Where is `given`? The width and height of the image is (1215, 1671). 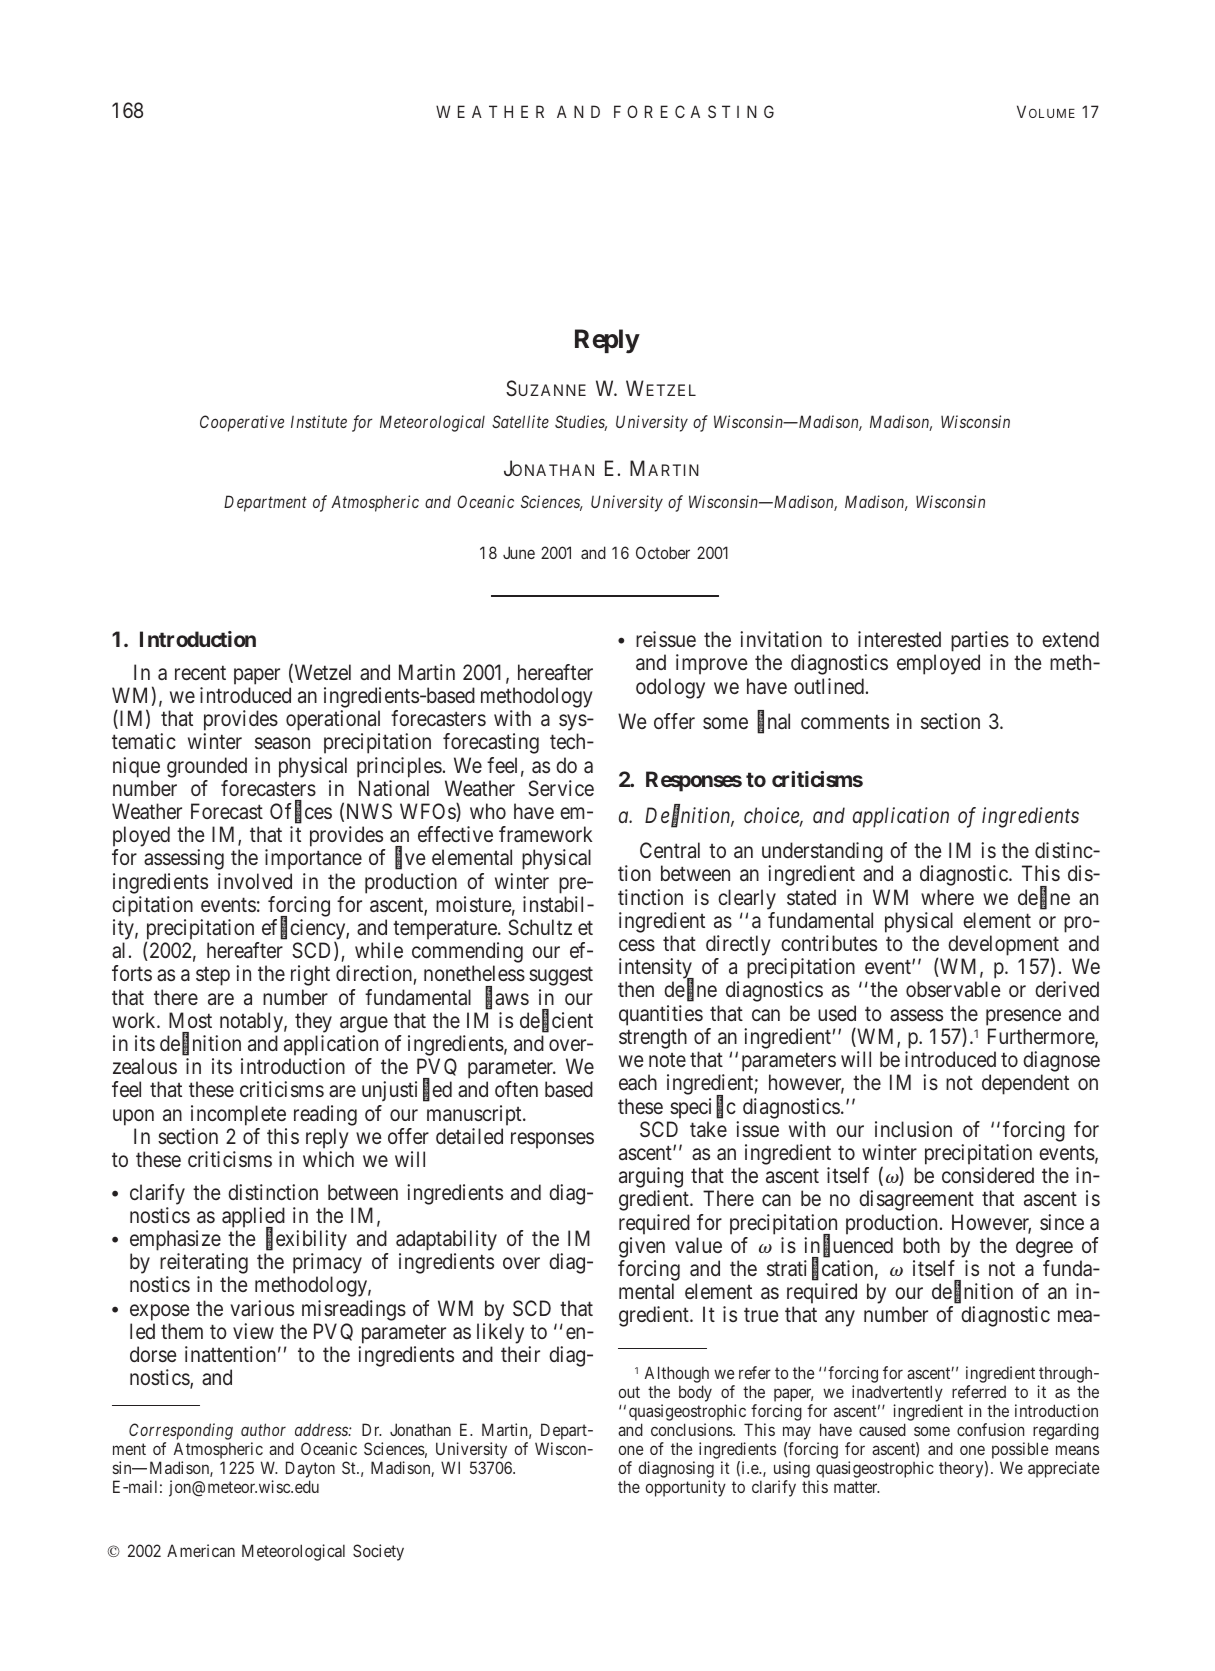
given is located at coordinates (642, 1247).
